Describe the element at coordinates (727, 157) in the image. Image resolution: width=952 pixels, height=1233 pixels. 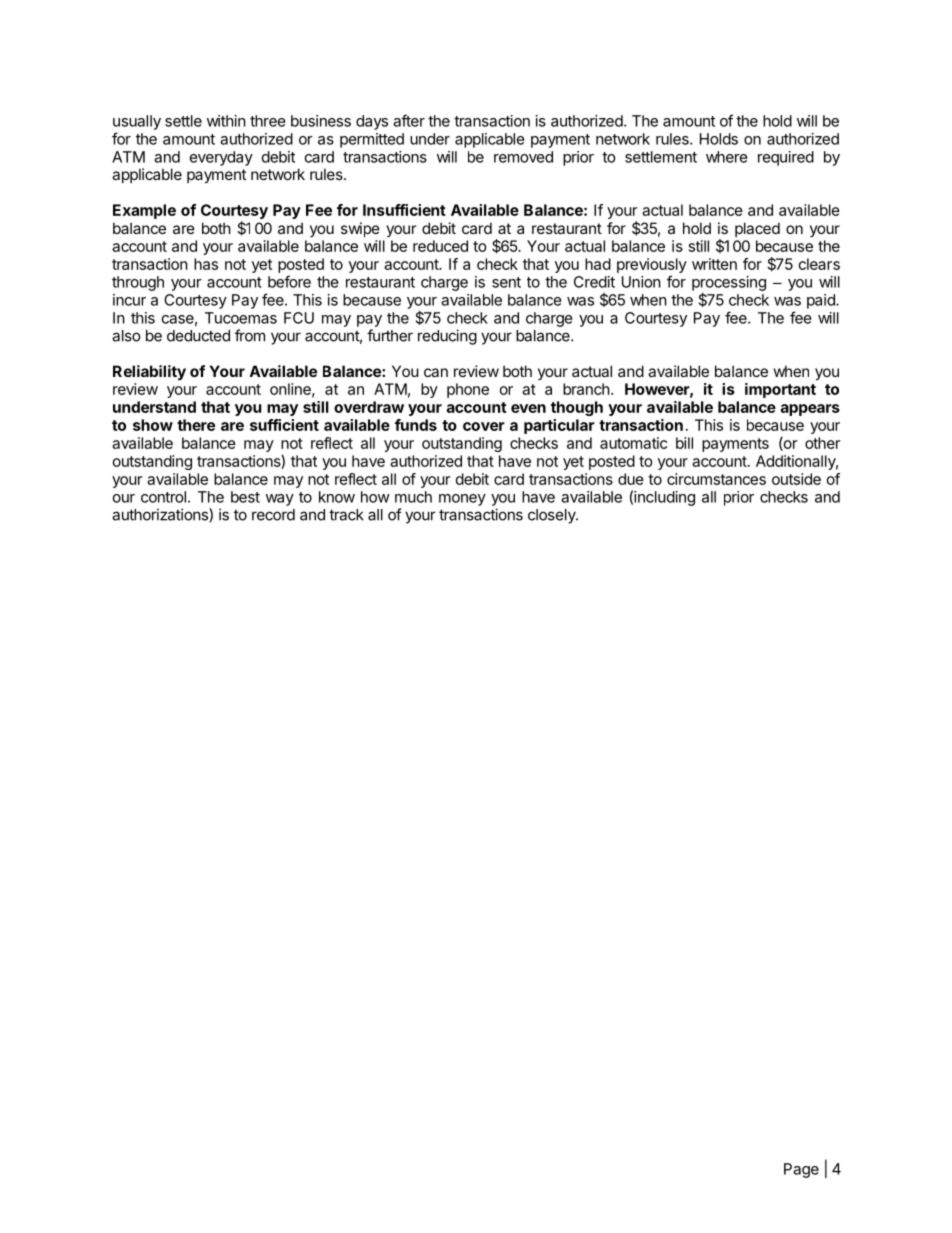
I see `where` at that location.
